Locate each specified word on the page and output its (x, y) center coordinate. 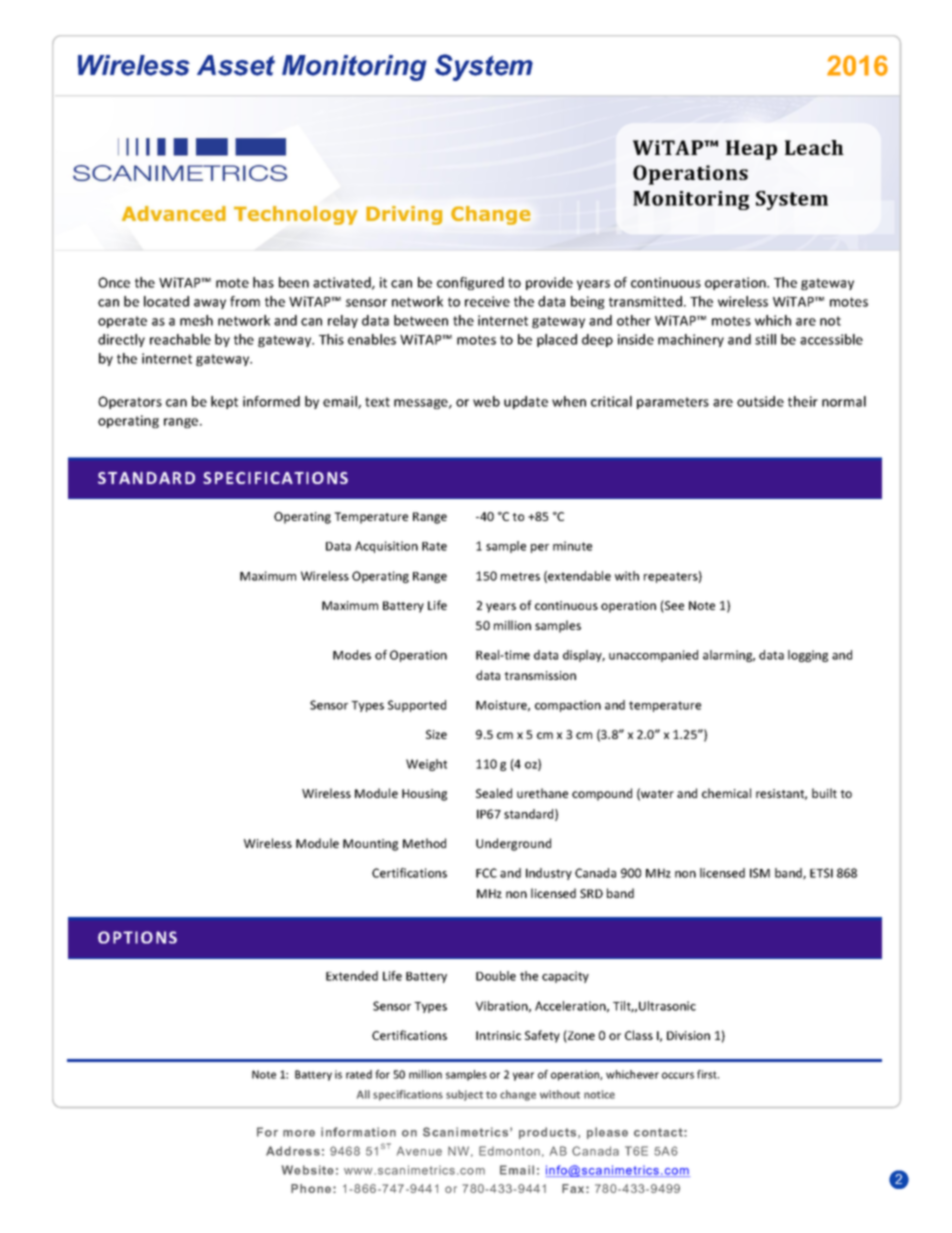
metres (520, 576)
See (673, 606)
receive (487, 301)
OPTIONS (137, 937)
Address (293, 1151)
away (210, 304)
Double (496, 976)
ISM (760, 873)
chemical (726, 793)
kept (224, 402)
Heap (751, 150)
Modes (352, 655)
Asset (236, 65)
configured (470, 283)
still (765, 339)
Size (436, 734)
